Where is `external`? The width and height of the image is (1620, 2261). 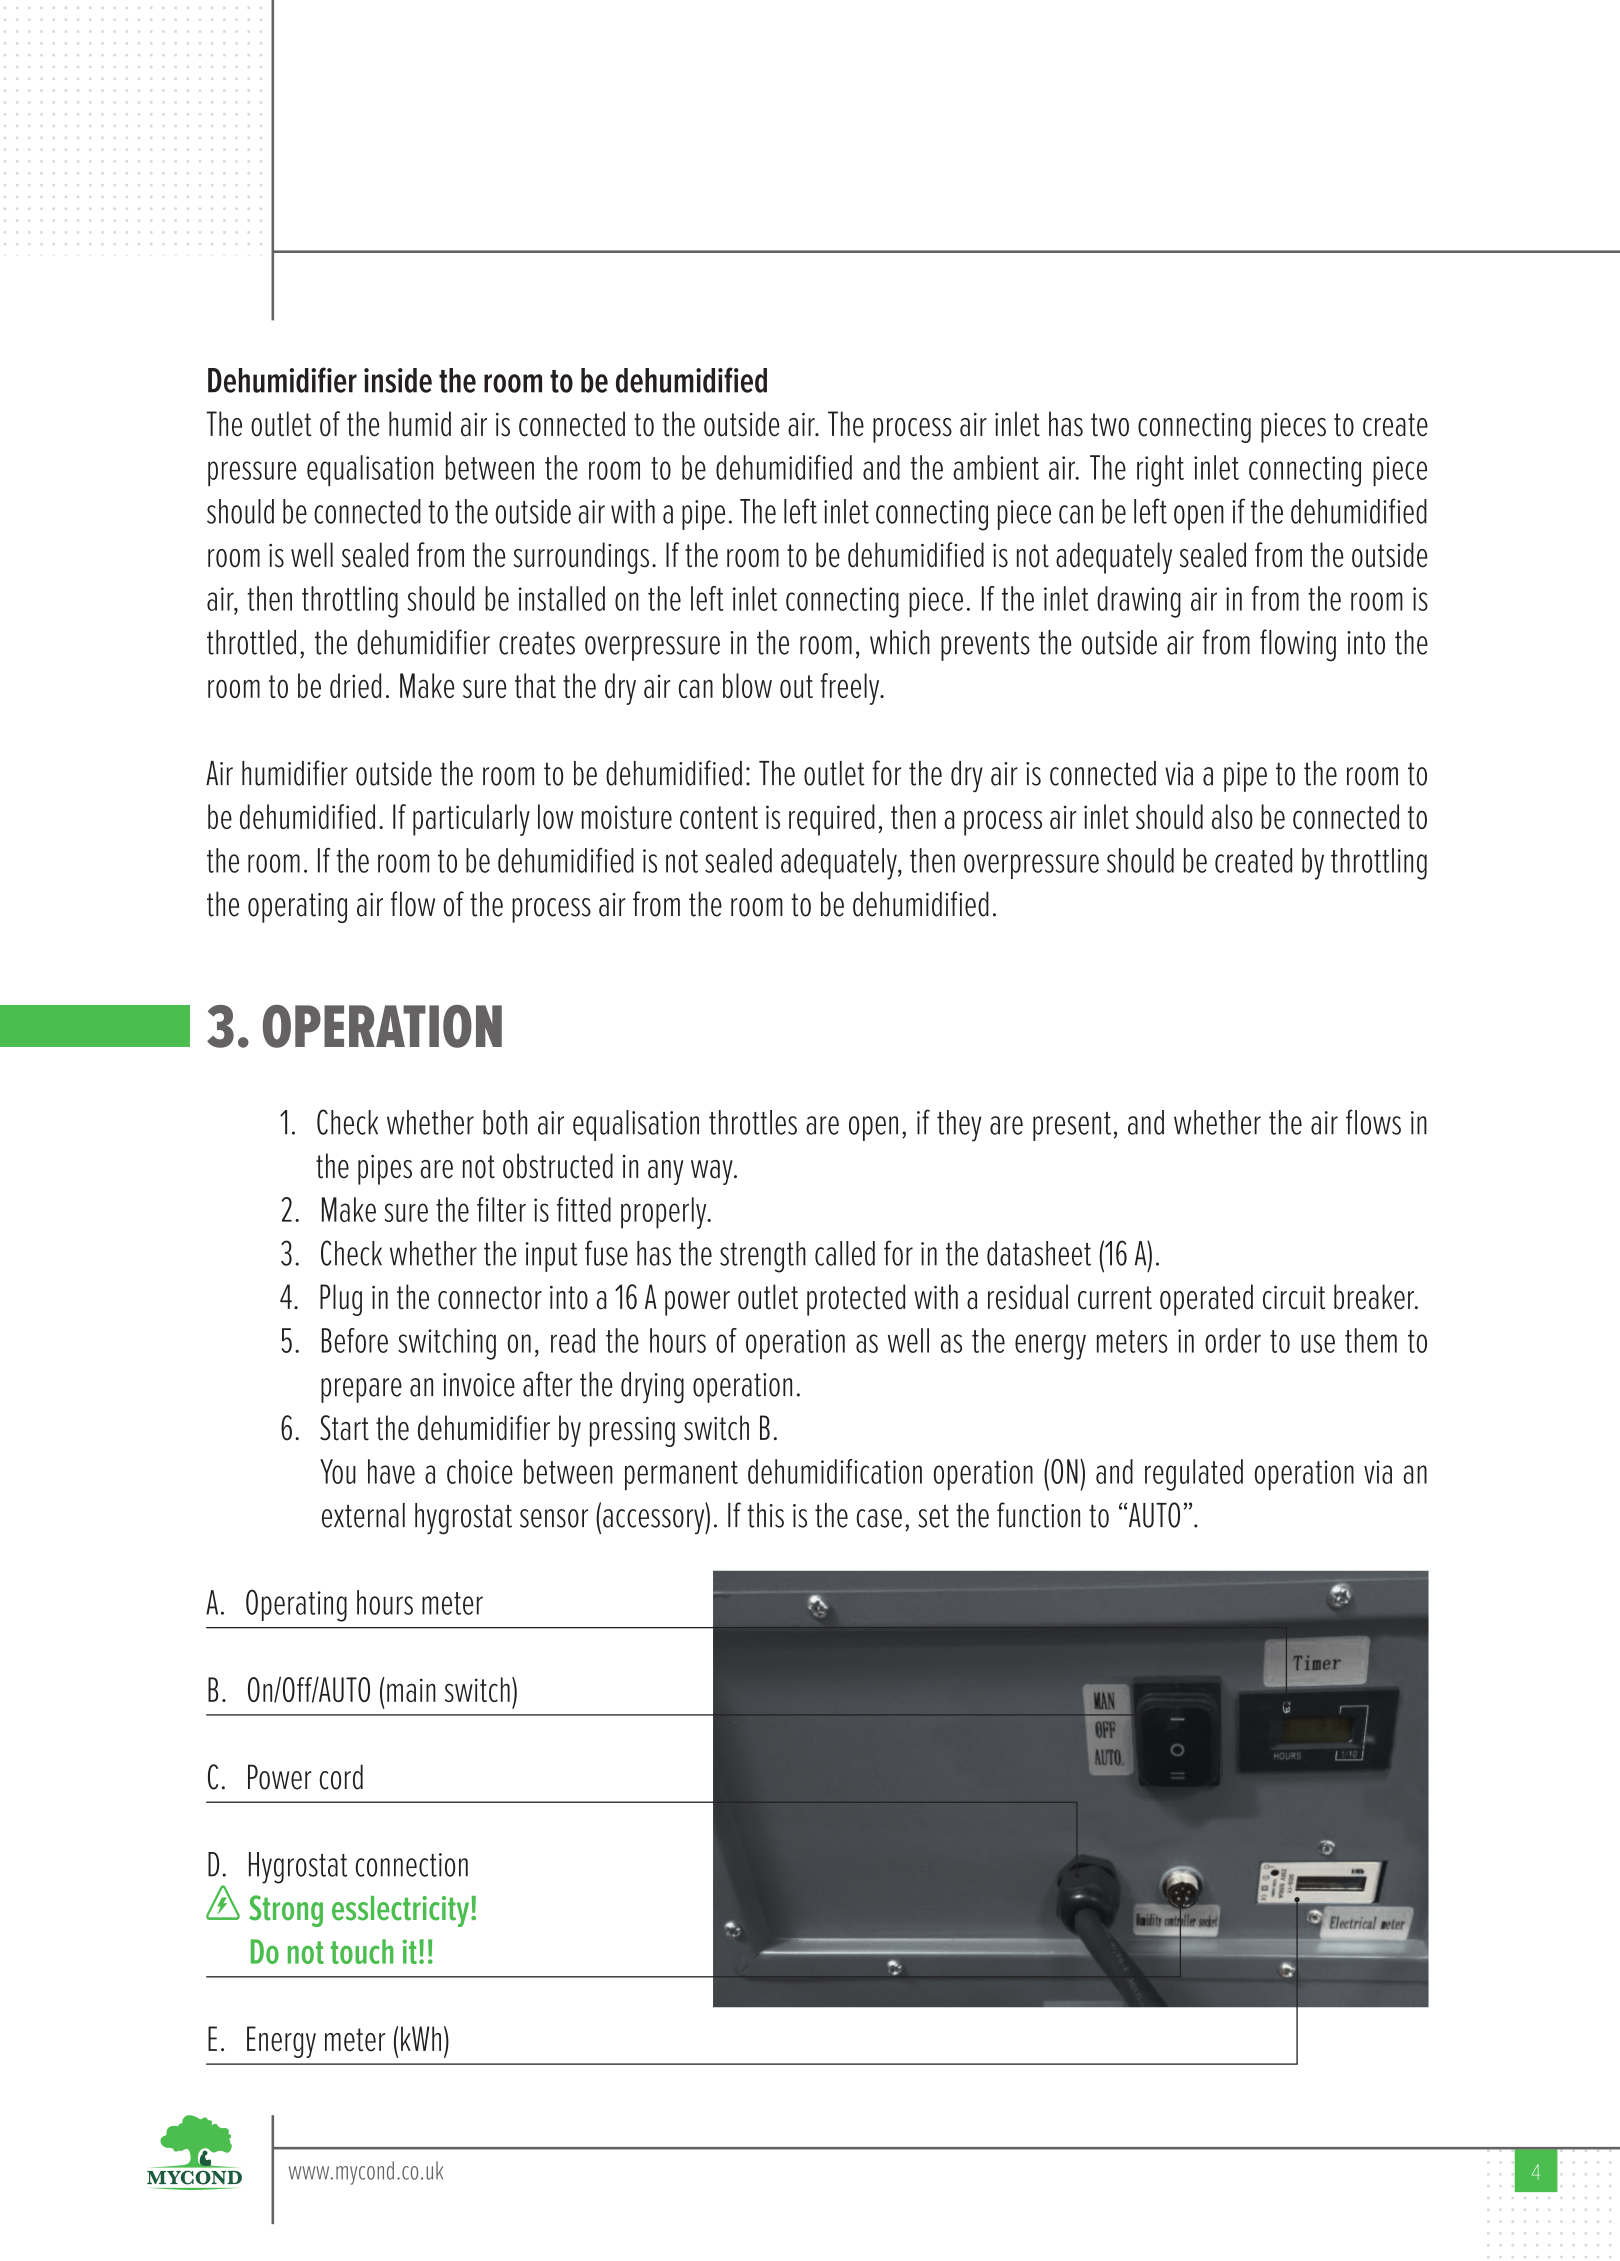 external is located at coordinates (363, 1515).
